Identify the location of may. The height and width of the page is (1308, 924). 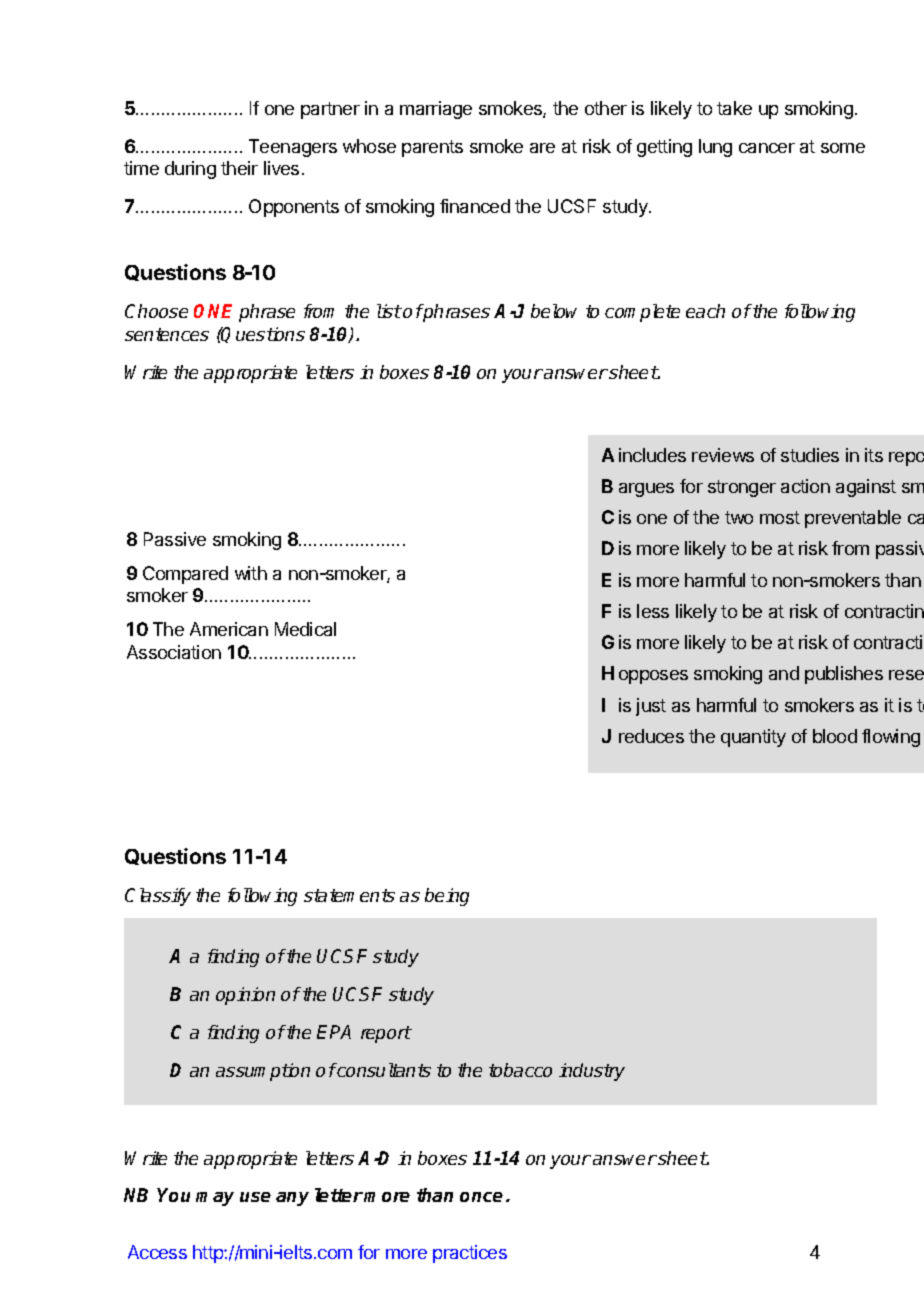
(215, 1199).
